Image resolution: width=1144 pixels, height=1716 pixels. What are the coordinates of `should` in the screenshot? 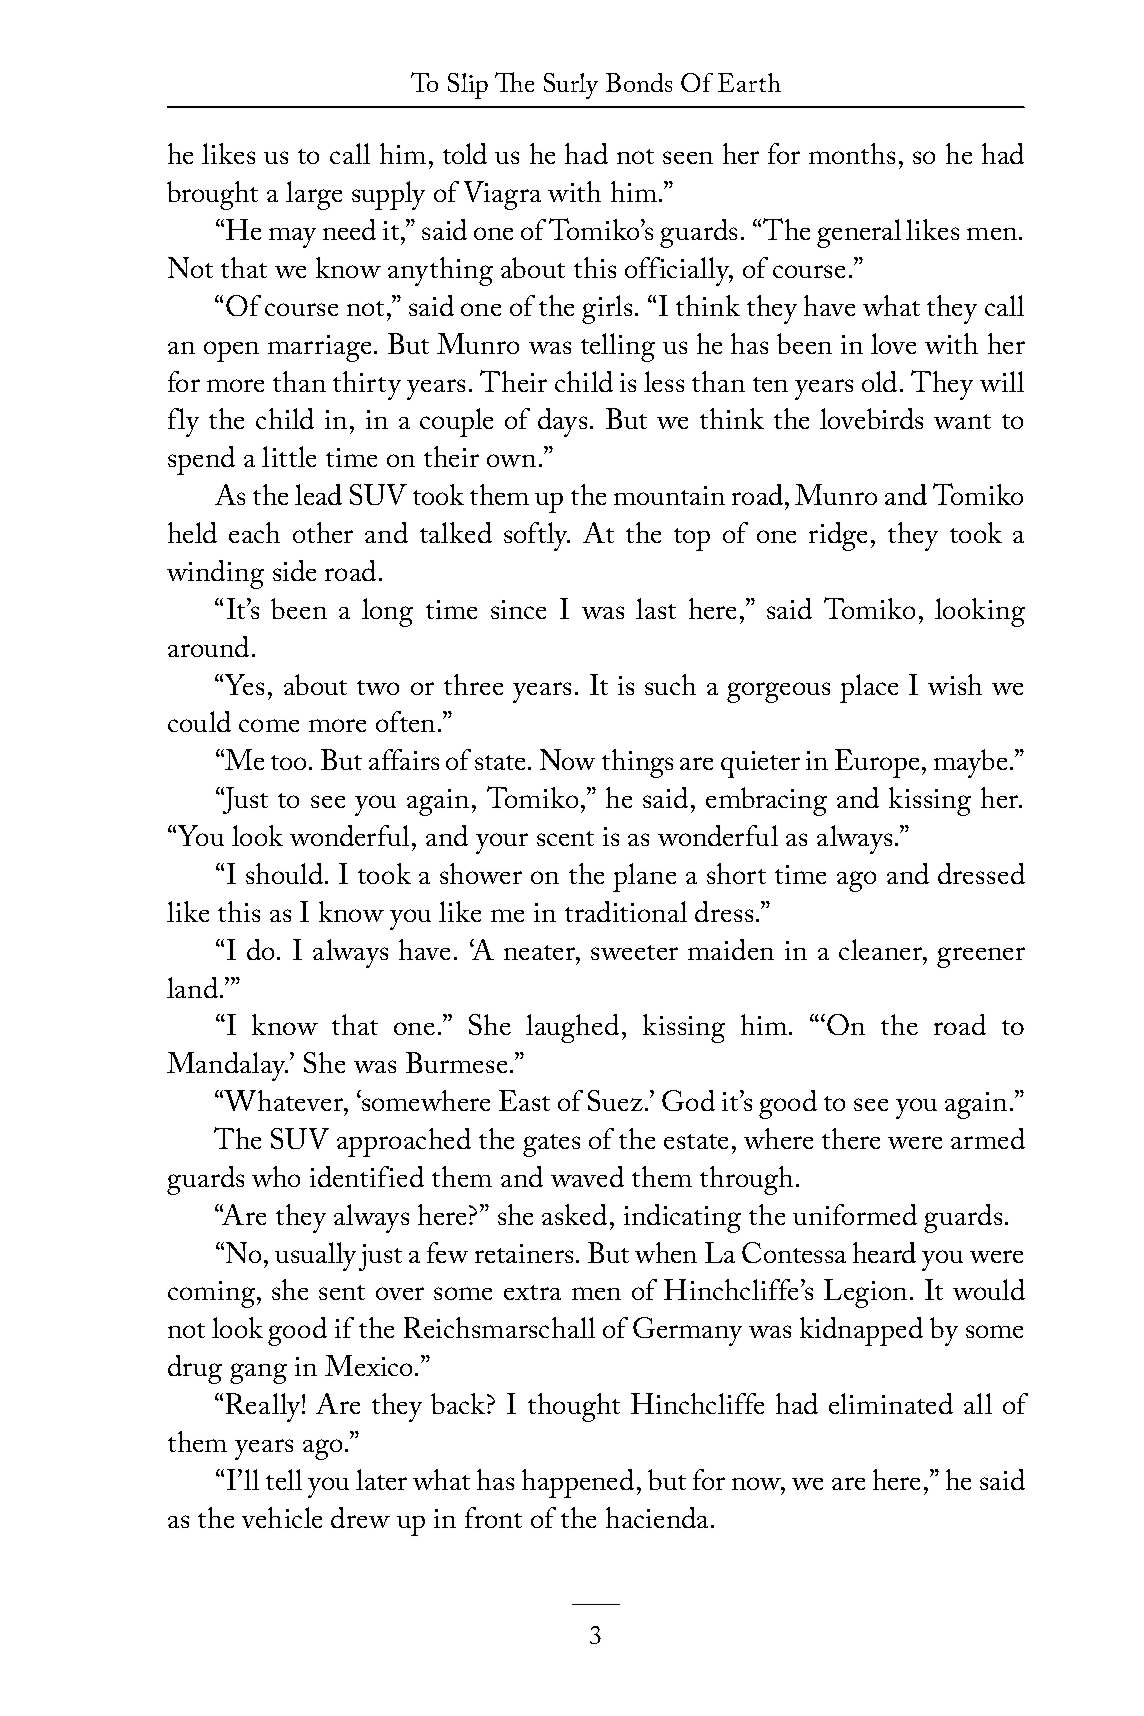 It's located at (284, 873).
